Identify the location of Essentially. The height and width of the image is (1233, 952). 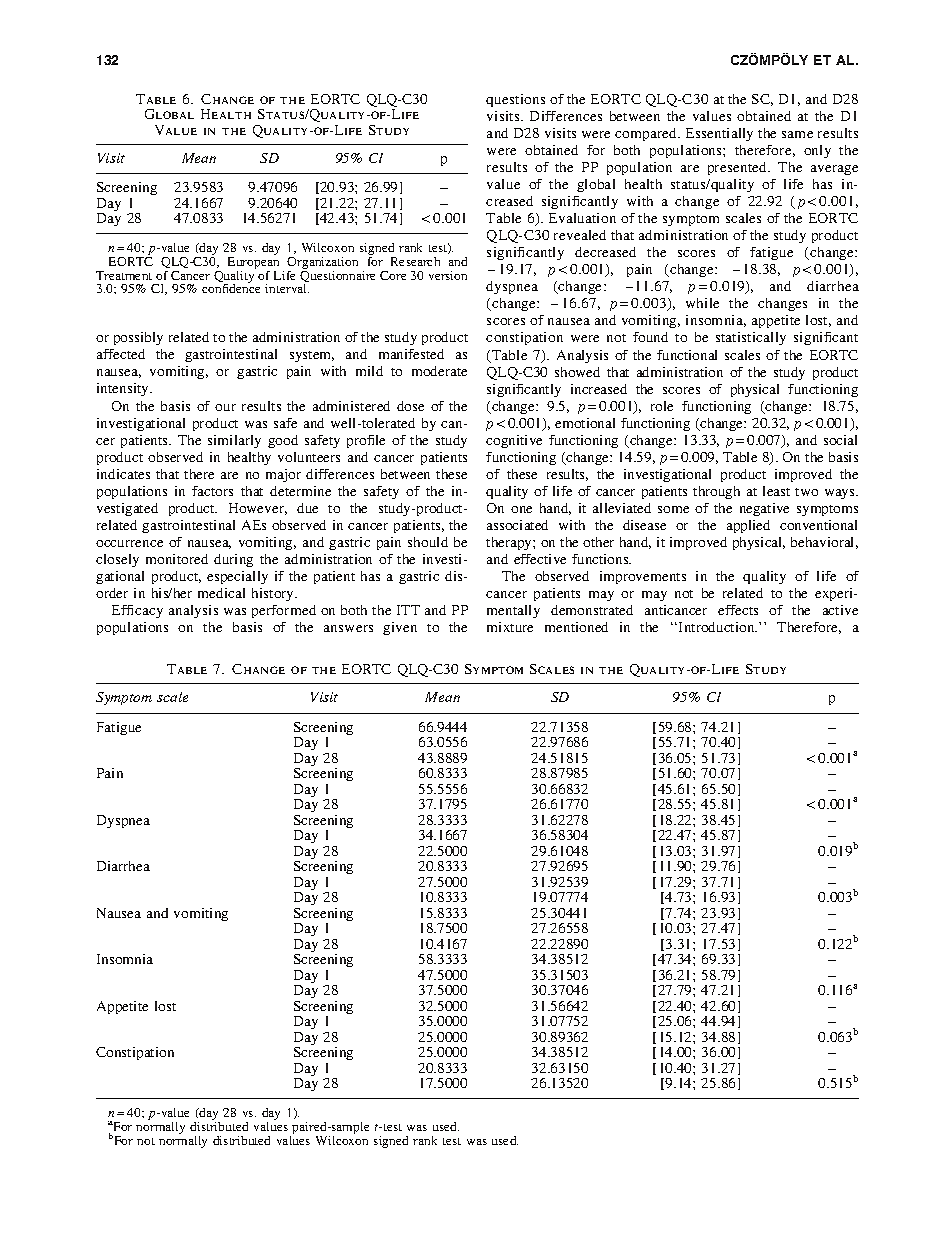
(719, 134).
